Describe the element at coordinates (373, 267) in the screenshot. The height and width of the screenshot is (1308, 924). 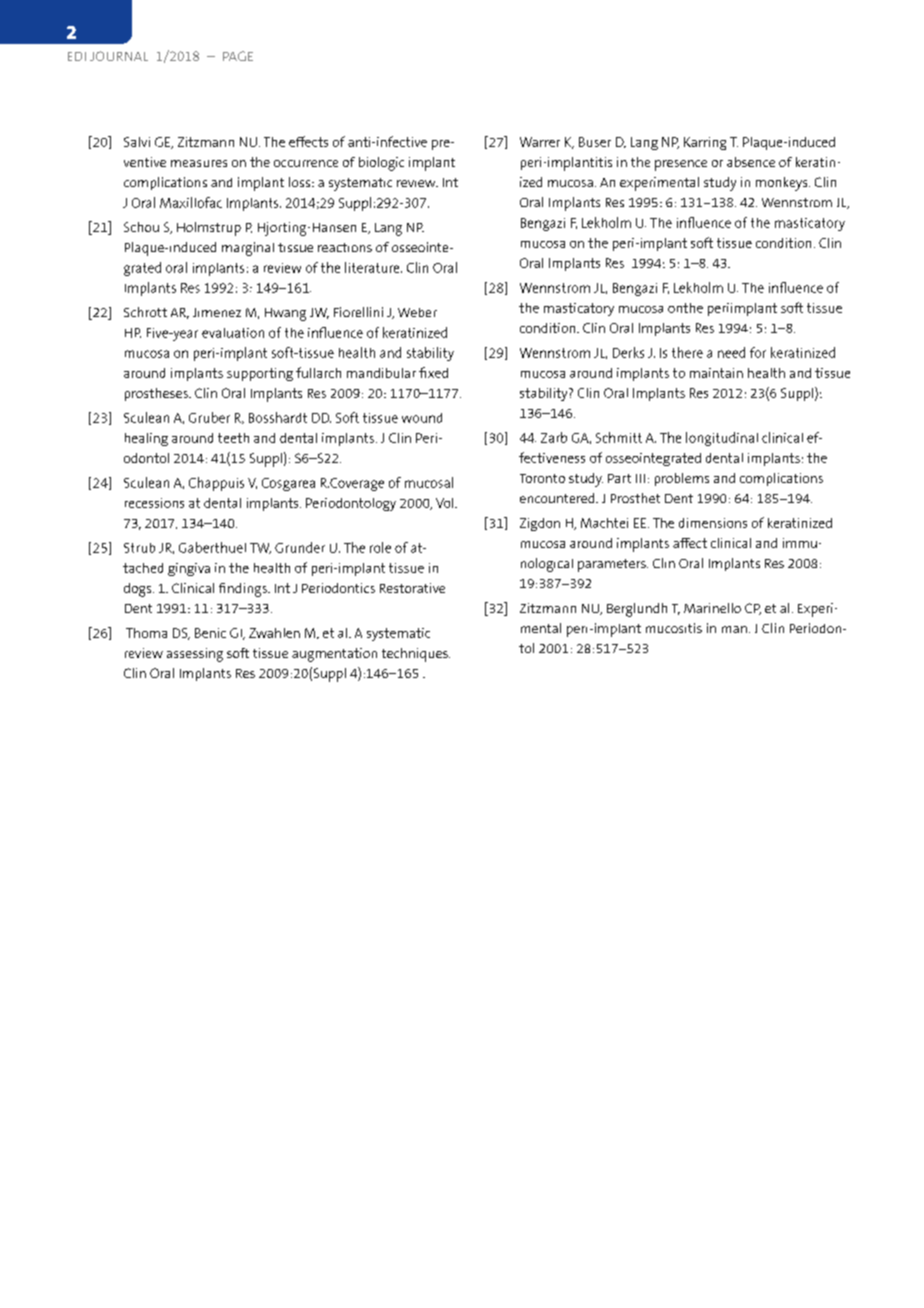
I see `literature` at that location.
